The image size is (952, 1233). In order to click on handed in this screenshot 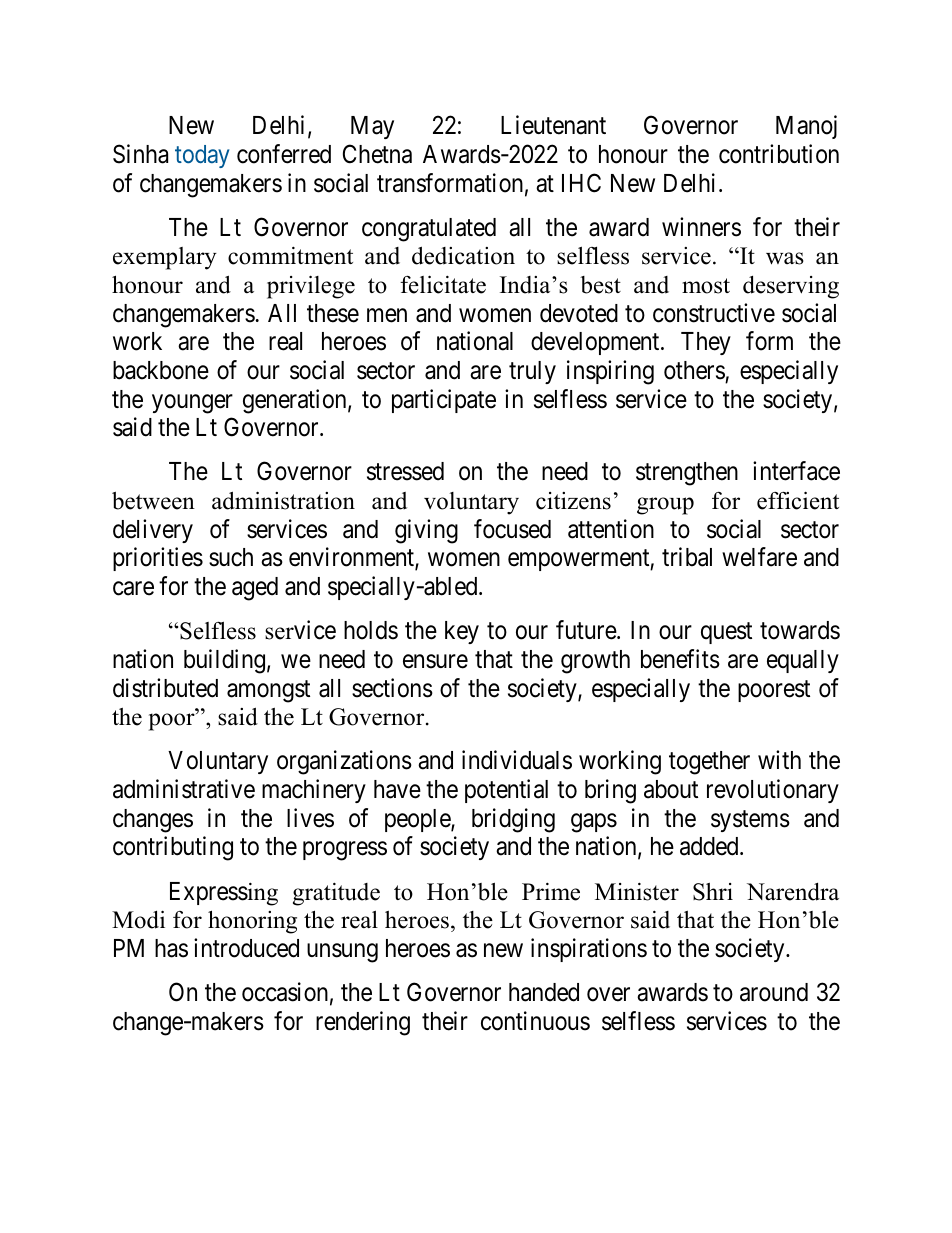, I will do `click(544, 992)`.
